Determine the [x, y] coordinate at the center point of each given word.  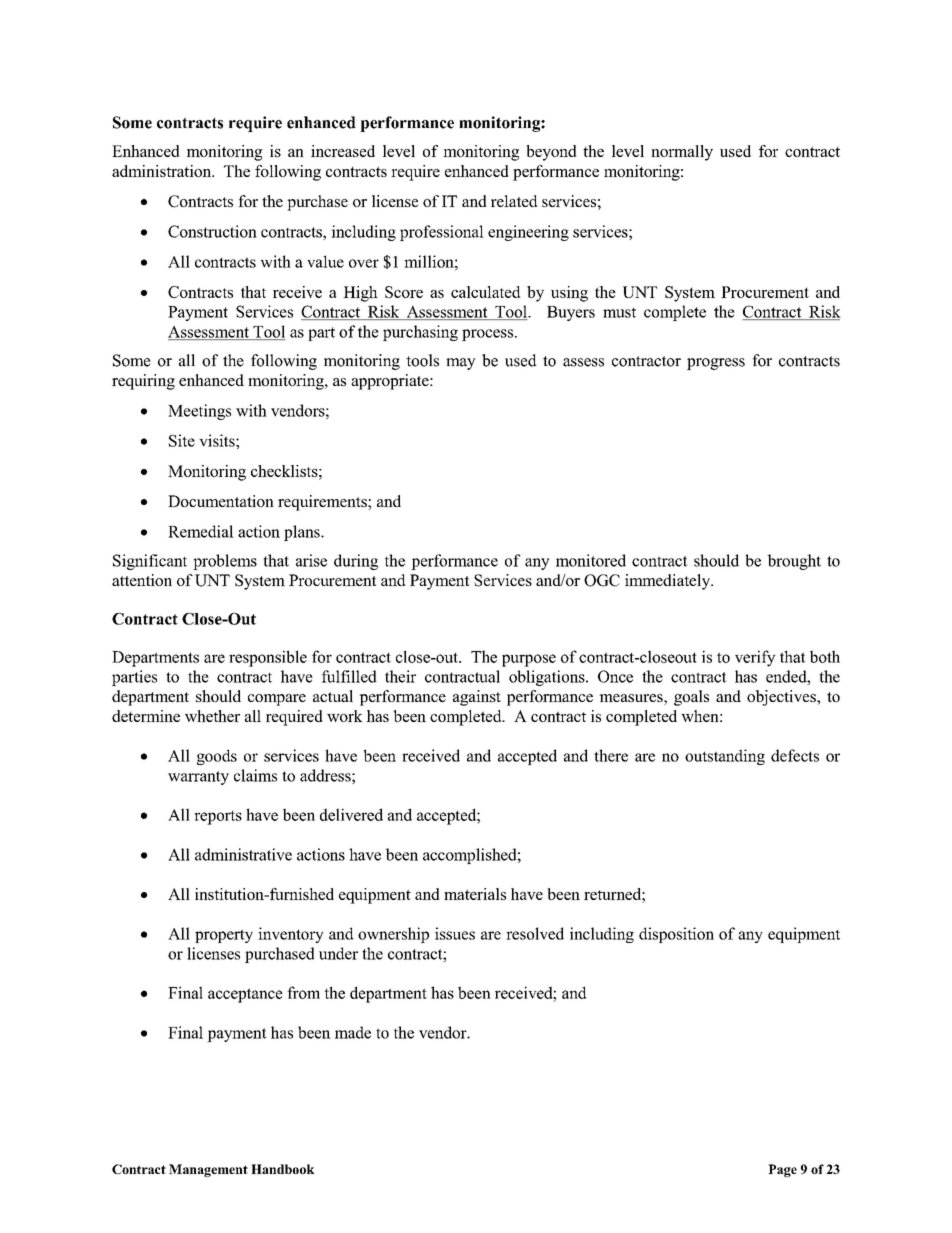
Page [782, 1170]
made [353, 1032]
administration [163, 171]
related [514, 201]
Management [208, 1170]
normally [682, 153]
